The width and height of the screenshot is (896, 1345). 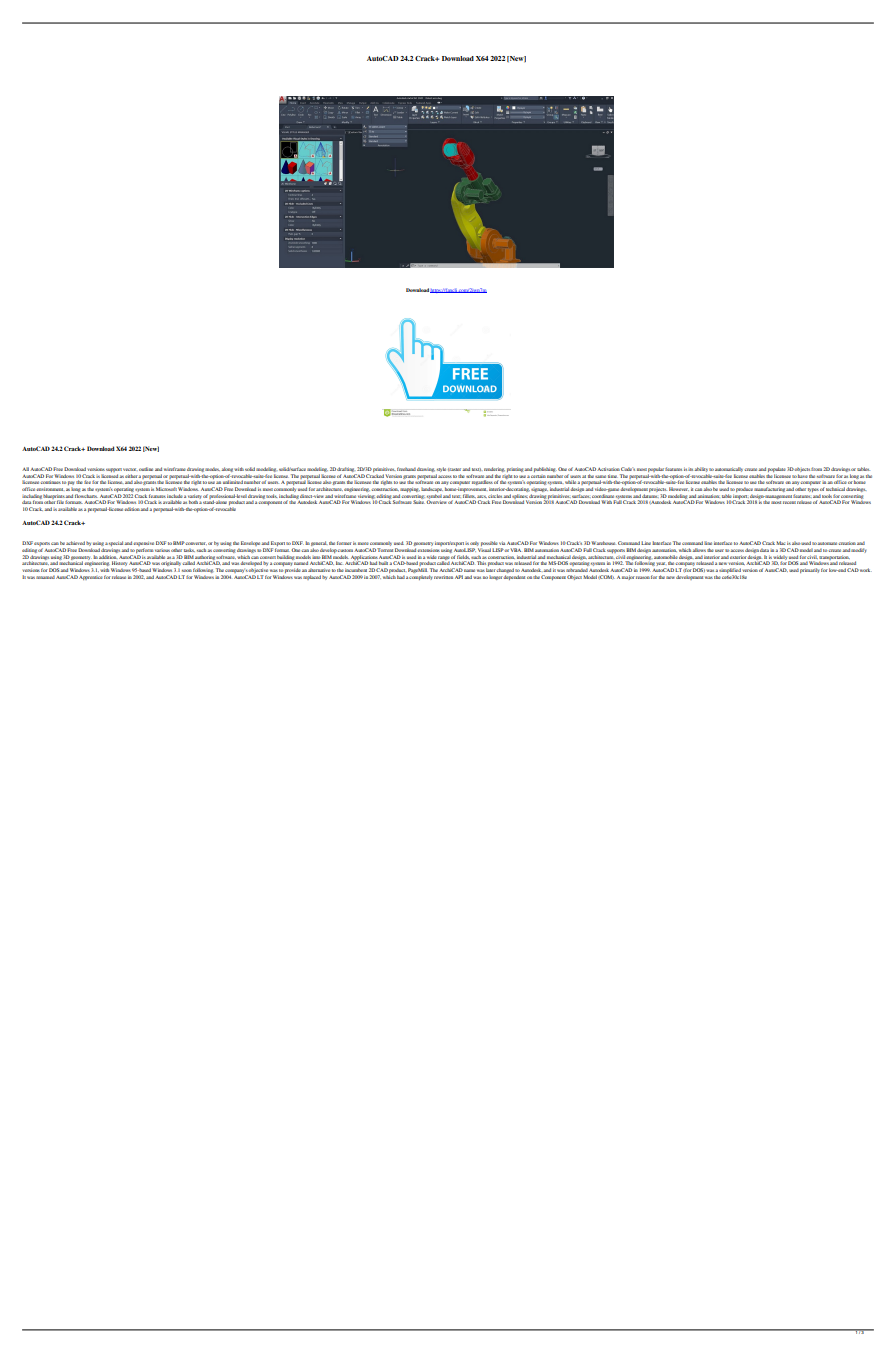 I want to click on various, so click(x=162, y=550).
